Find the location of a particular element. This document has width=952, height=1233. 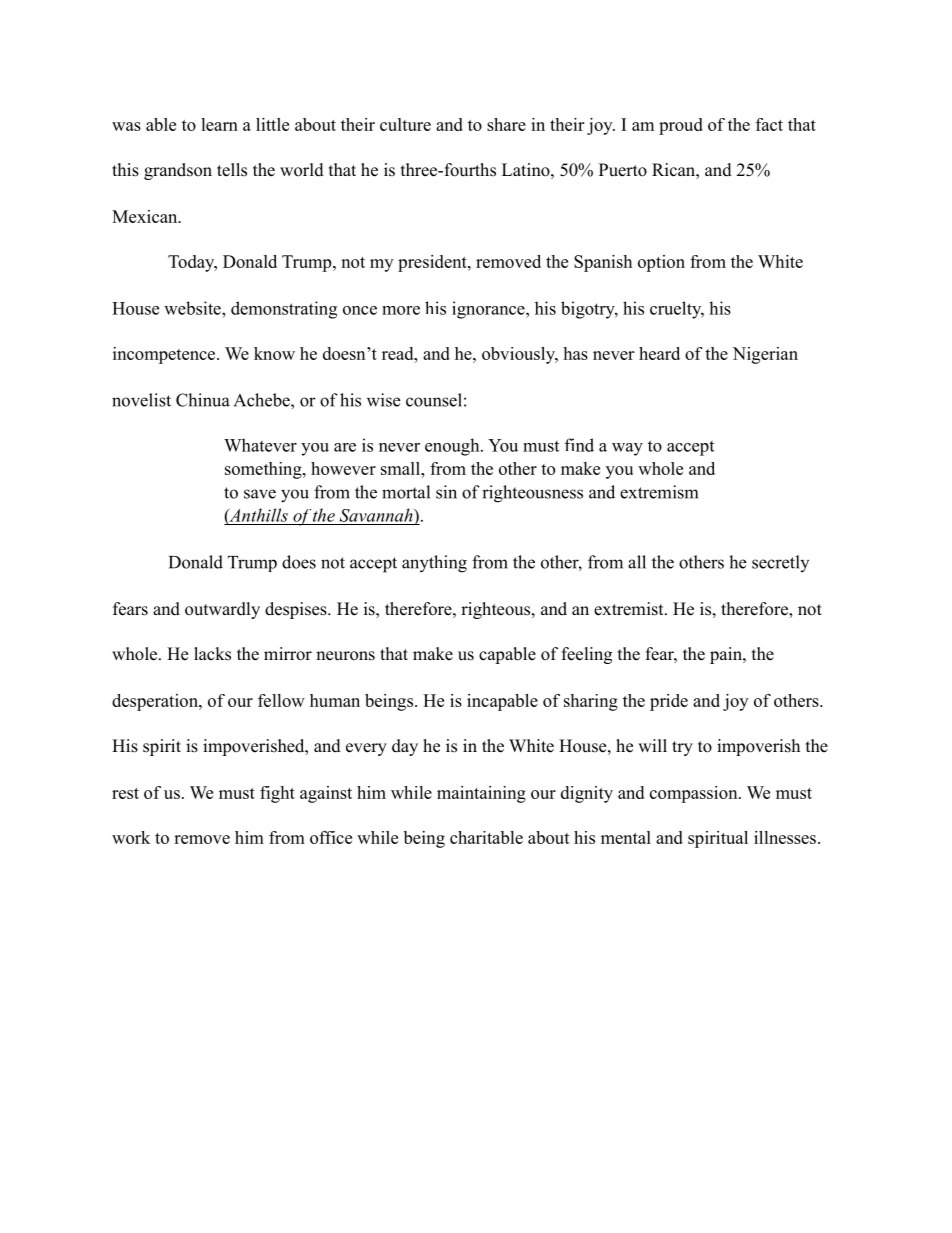

anything is located at coordinates (434, 564).
